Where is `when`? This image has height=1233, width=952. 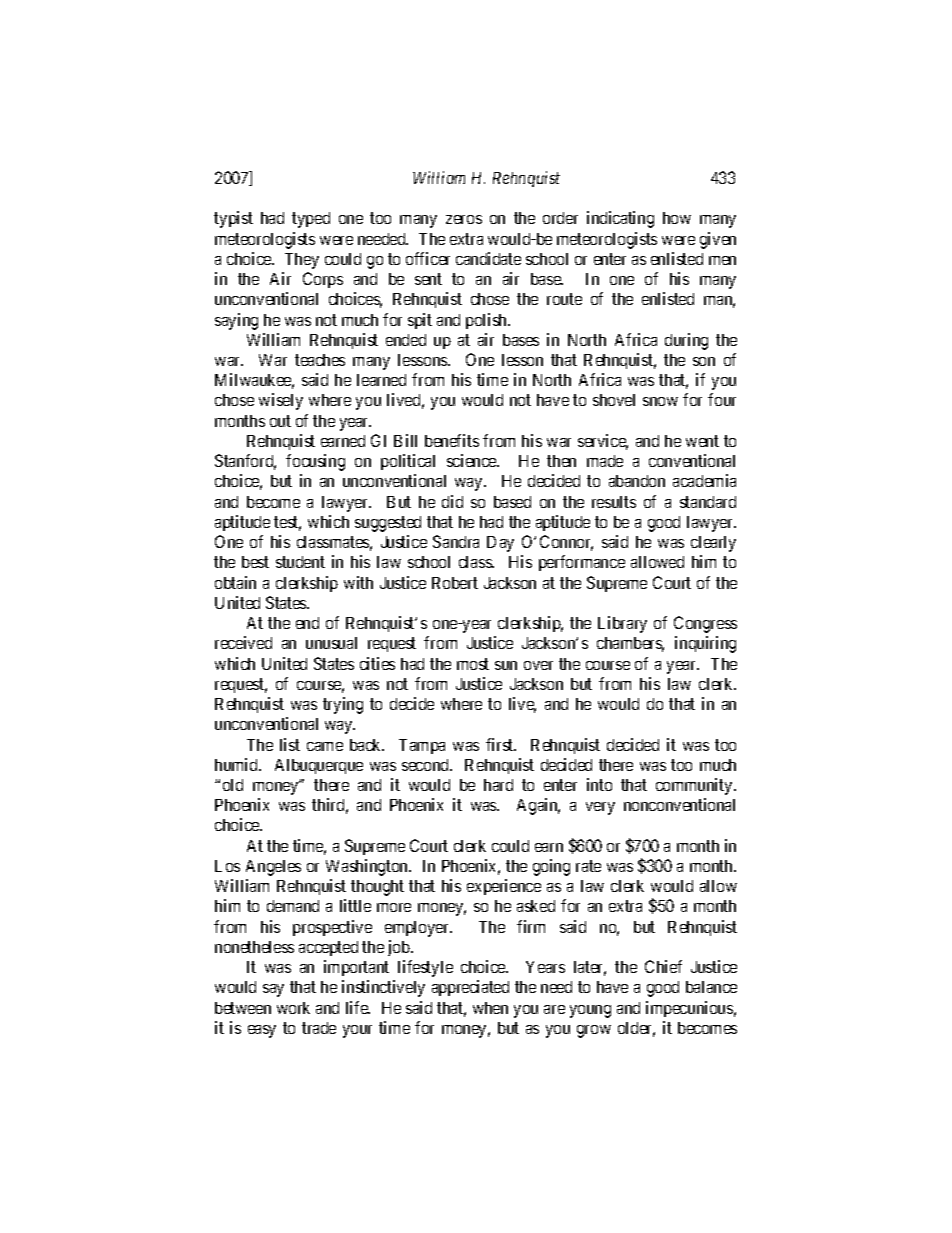
when is located at coordinates (490, 1008).
